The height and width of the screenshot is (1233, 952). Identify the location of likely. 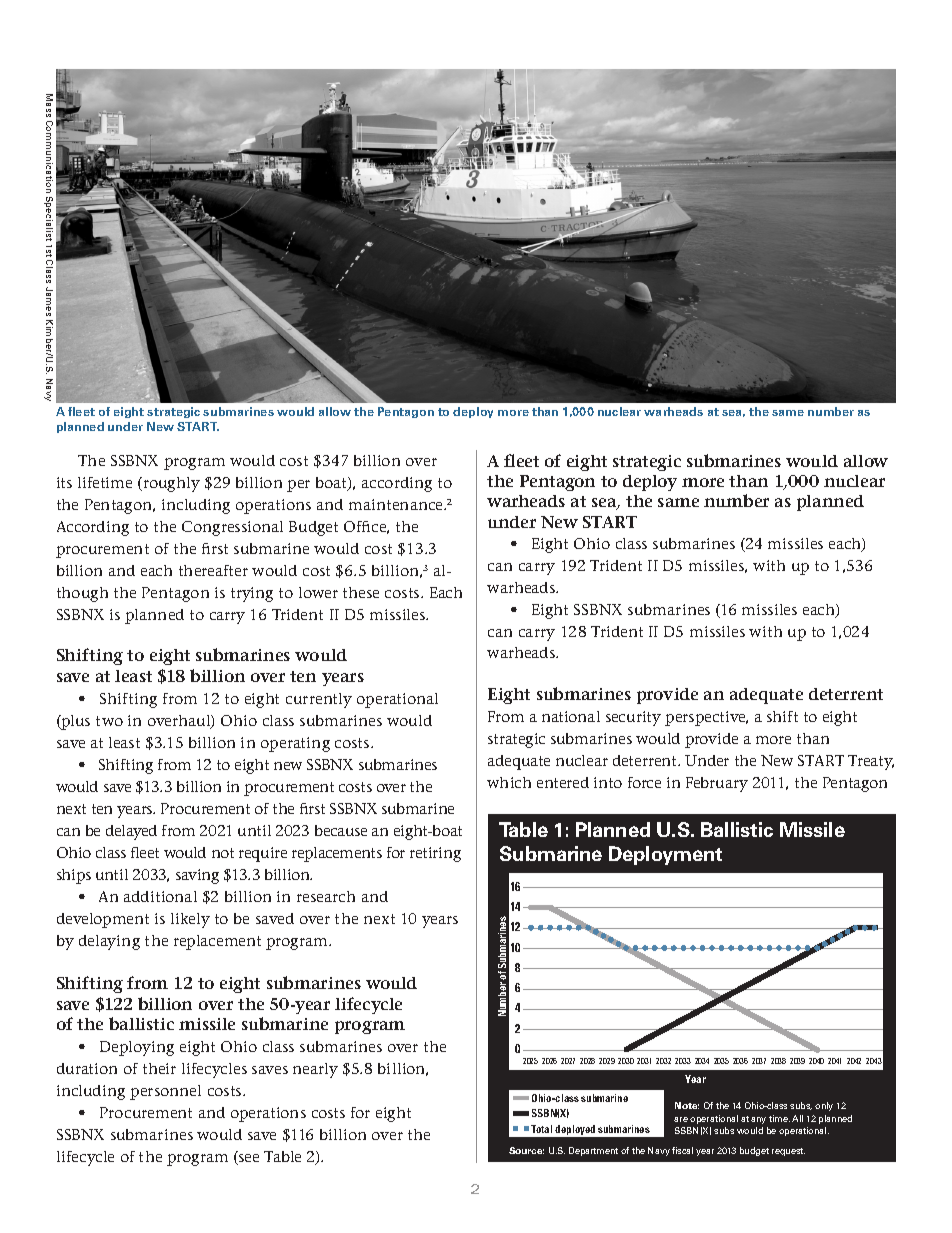
(190, 920).
